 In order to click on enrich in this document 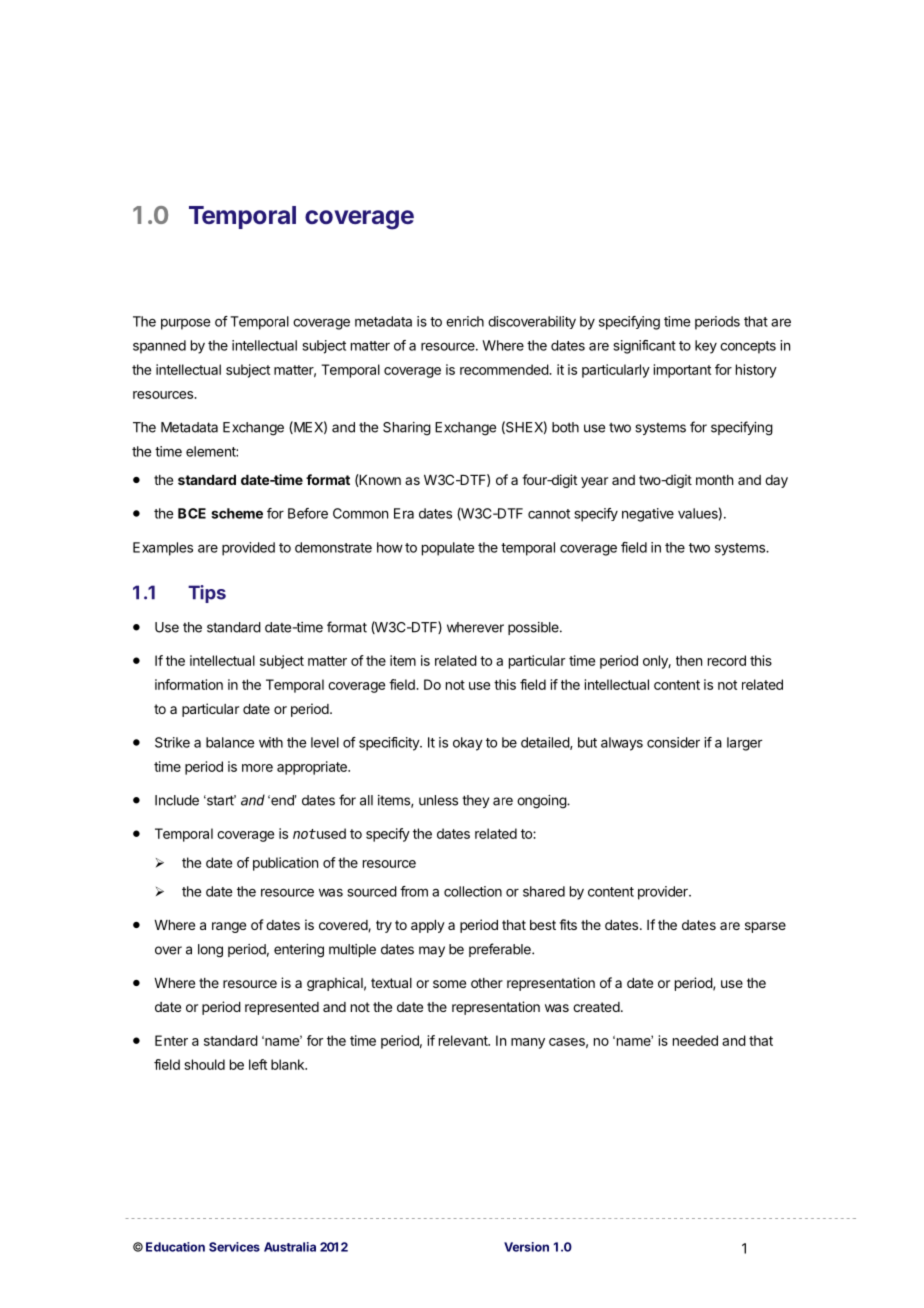, I will do `click(465, 321)`.
